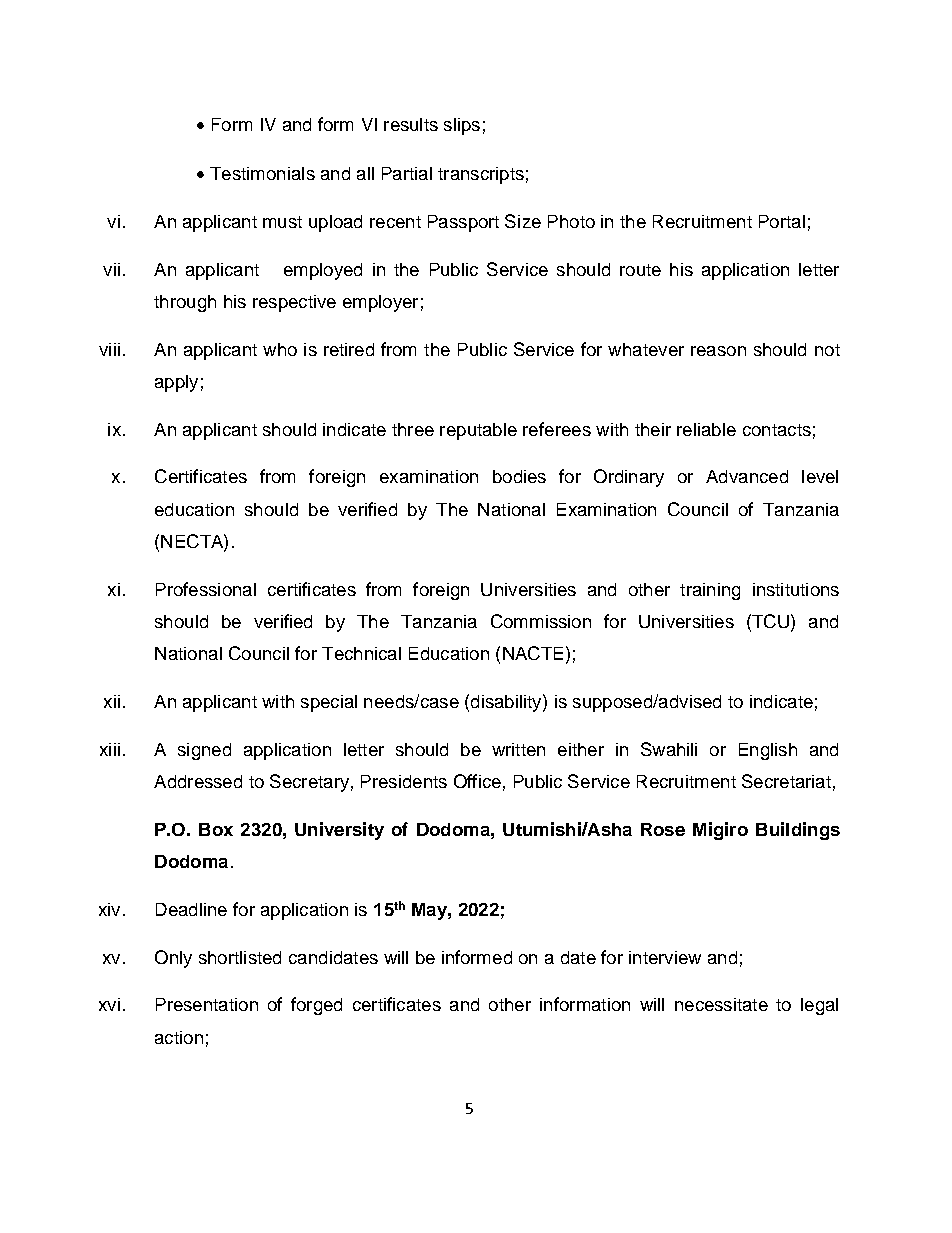 The image size is (952, 1233). I want to click on Addressed, so click(198, 781).
